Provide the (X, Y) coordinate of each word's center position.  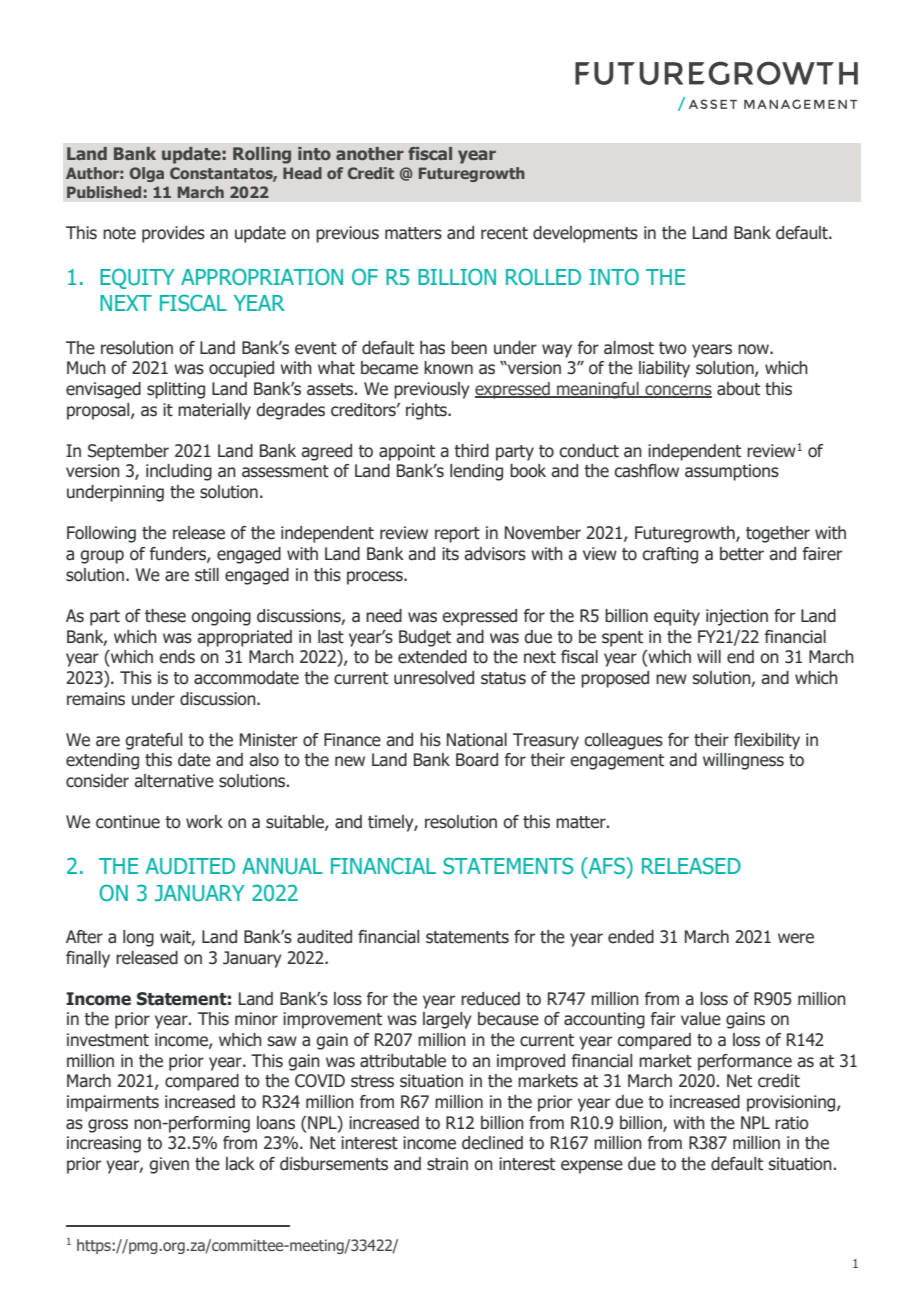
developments (585, 234)
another (370, 153)
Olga (147, 174)
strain (447, 1164)
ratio (792, 1123)
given (169, 1165)
